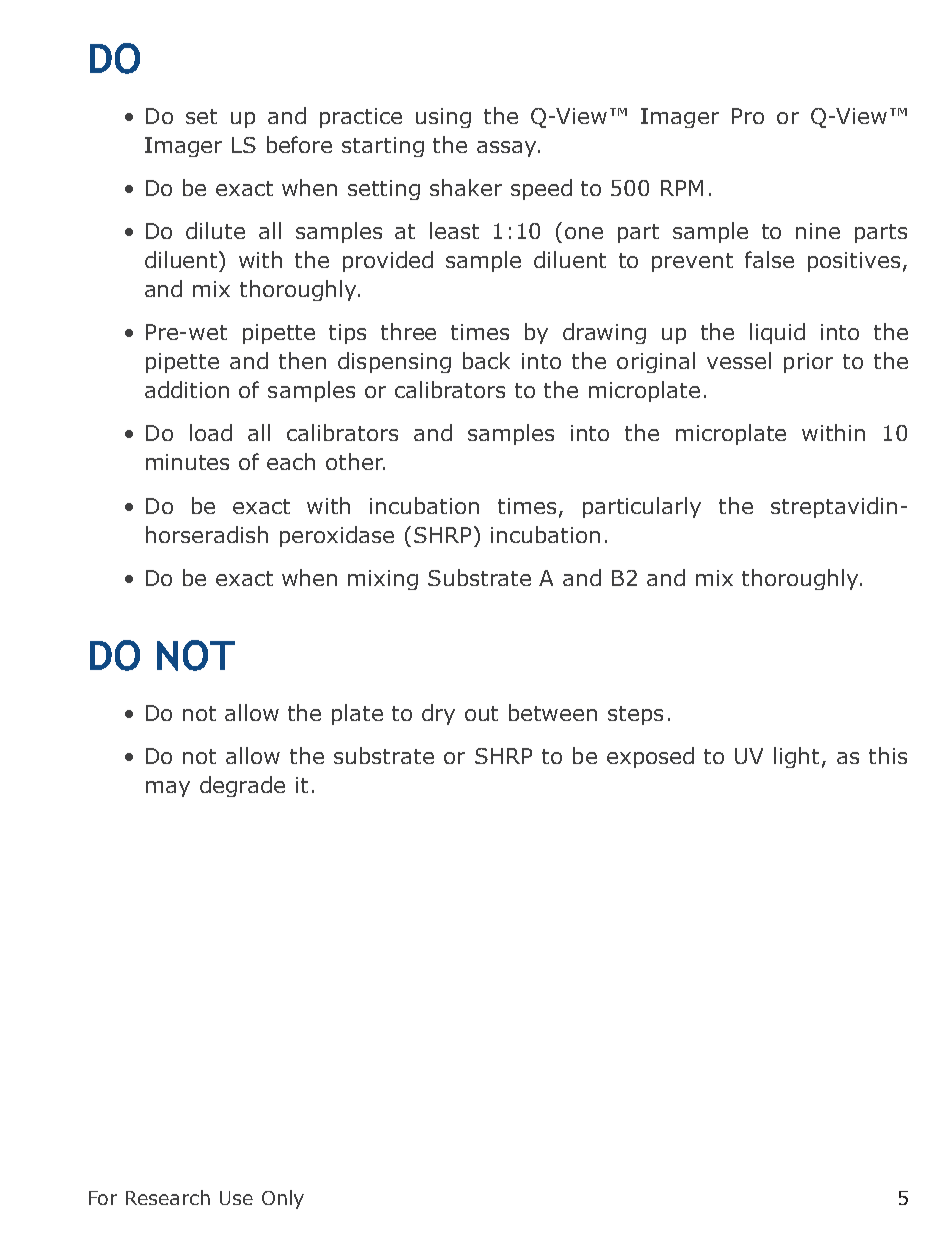 The height and width of the image is (1234, 952). I want to click on assay, so click(508, 149).
